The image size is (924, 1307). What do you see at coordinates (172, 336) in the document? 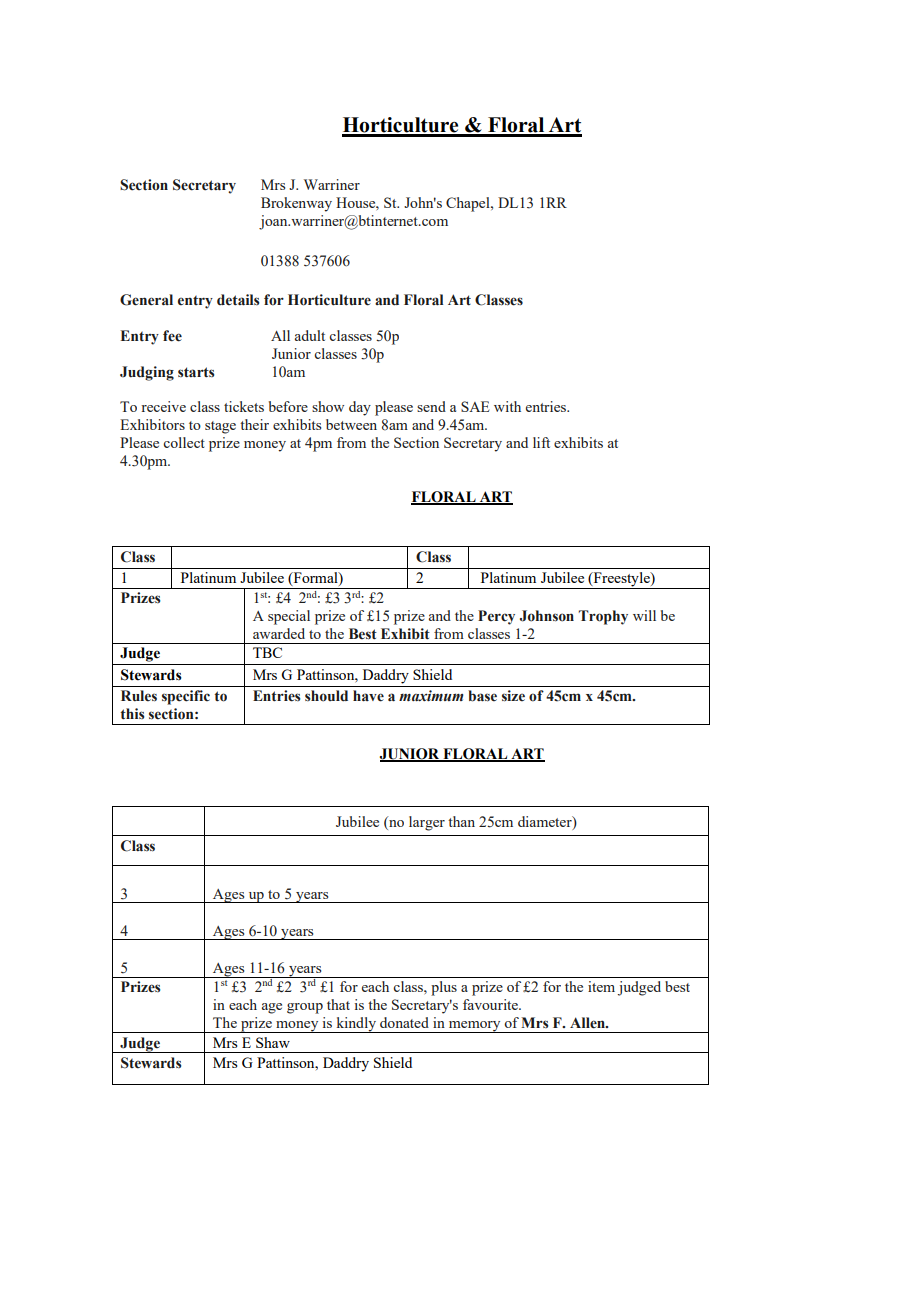
I see `fee` at bounding box center [172, 336].
